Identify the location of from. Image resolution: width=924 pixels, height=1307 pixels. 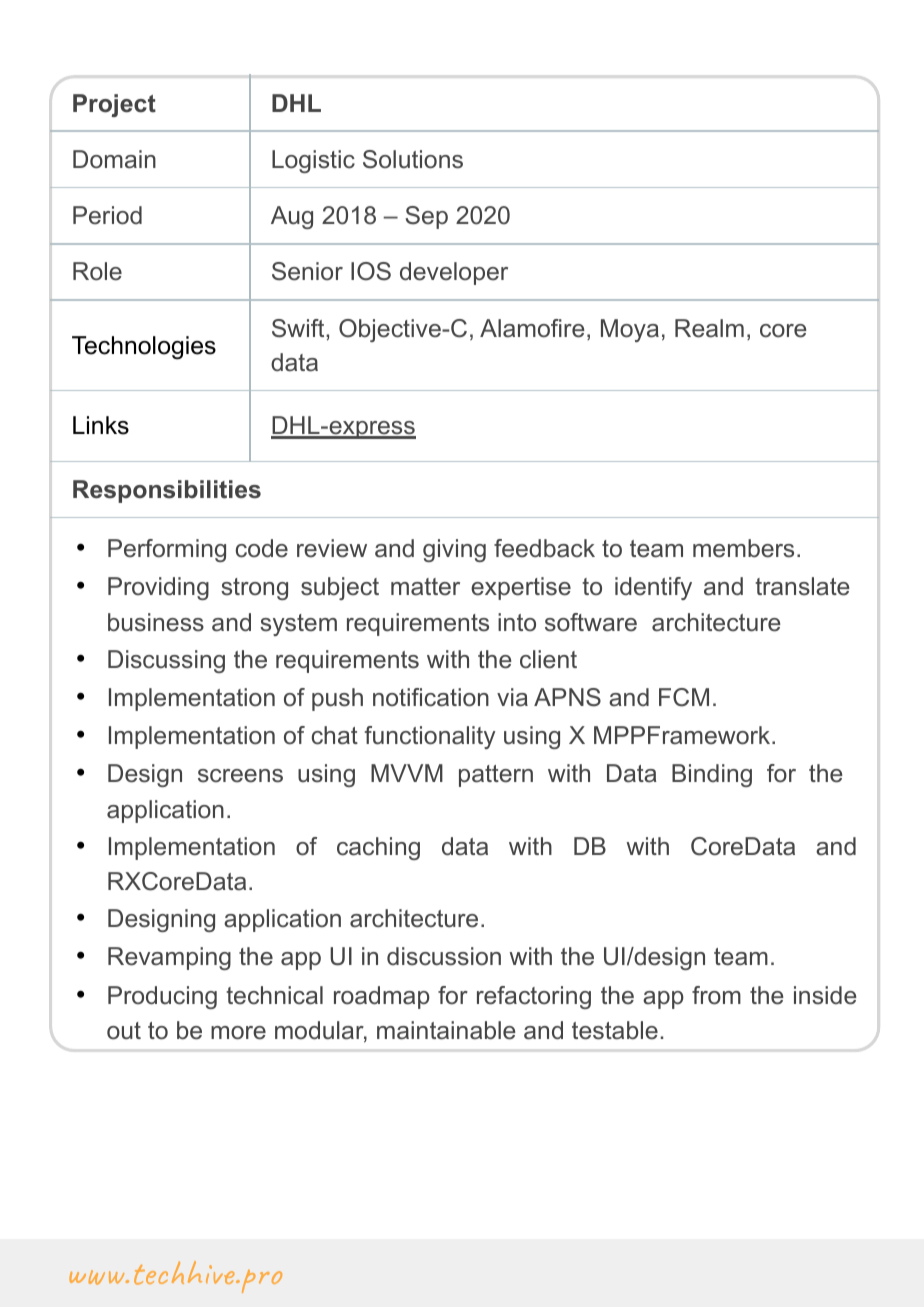
(716, 995).
